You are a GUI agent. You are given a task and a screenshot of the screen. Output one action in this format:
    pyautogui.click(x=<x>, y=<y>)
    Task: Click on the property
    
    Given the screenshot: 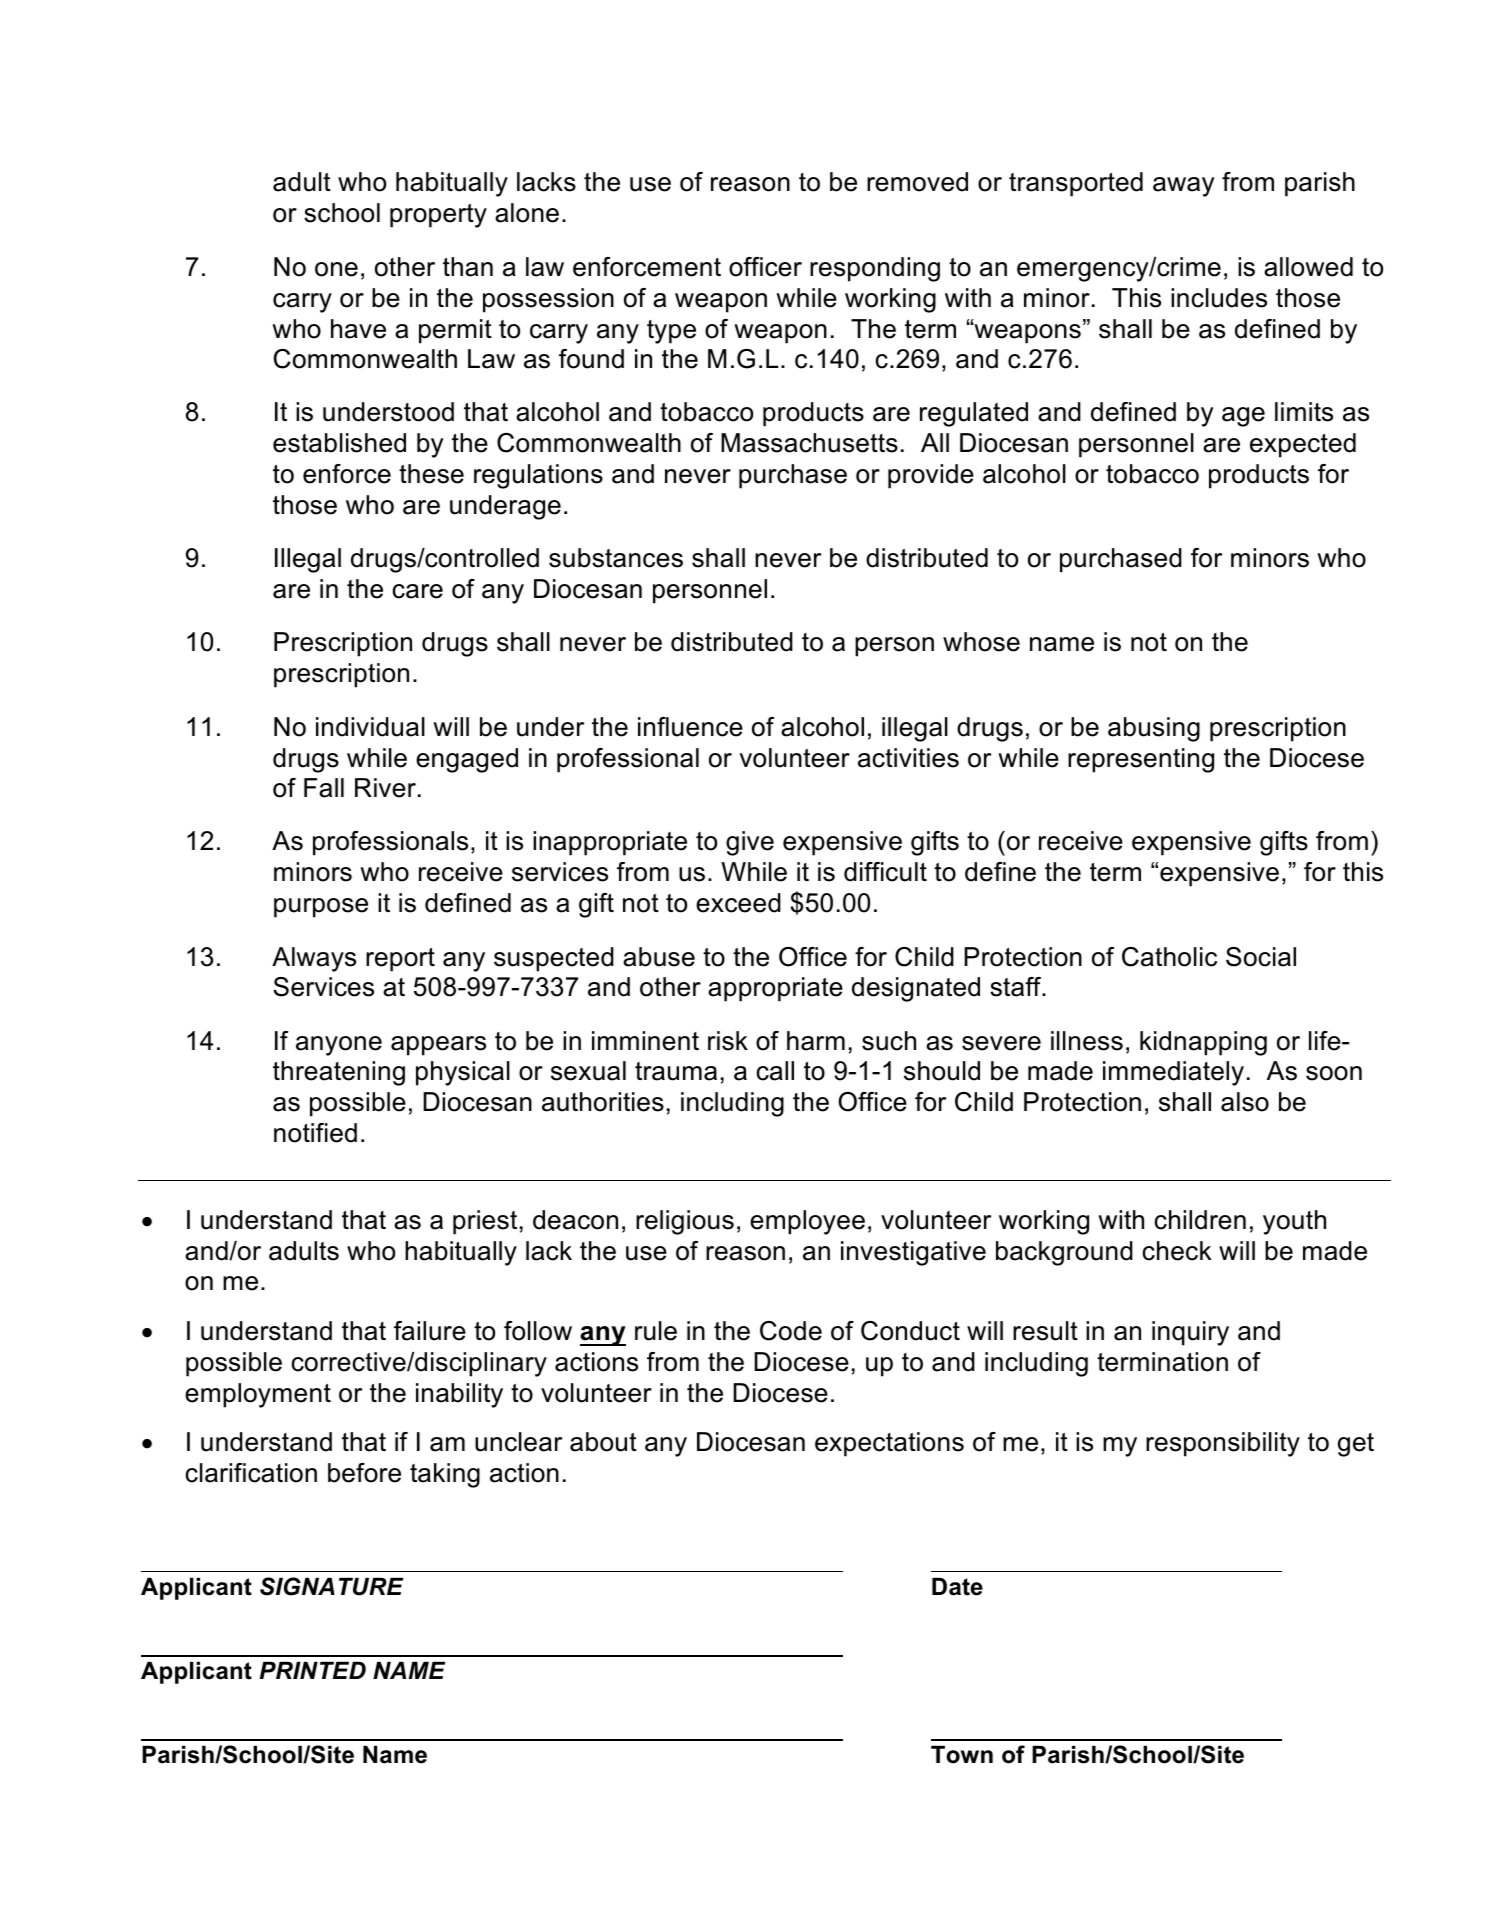 What is the action you would take?
    pyautogui.click(x=438, y=216)
